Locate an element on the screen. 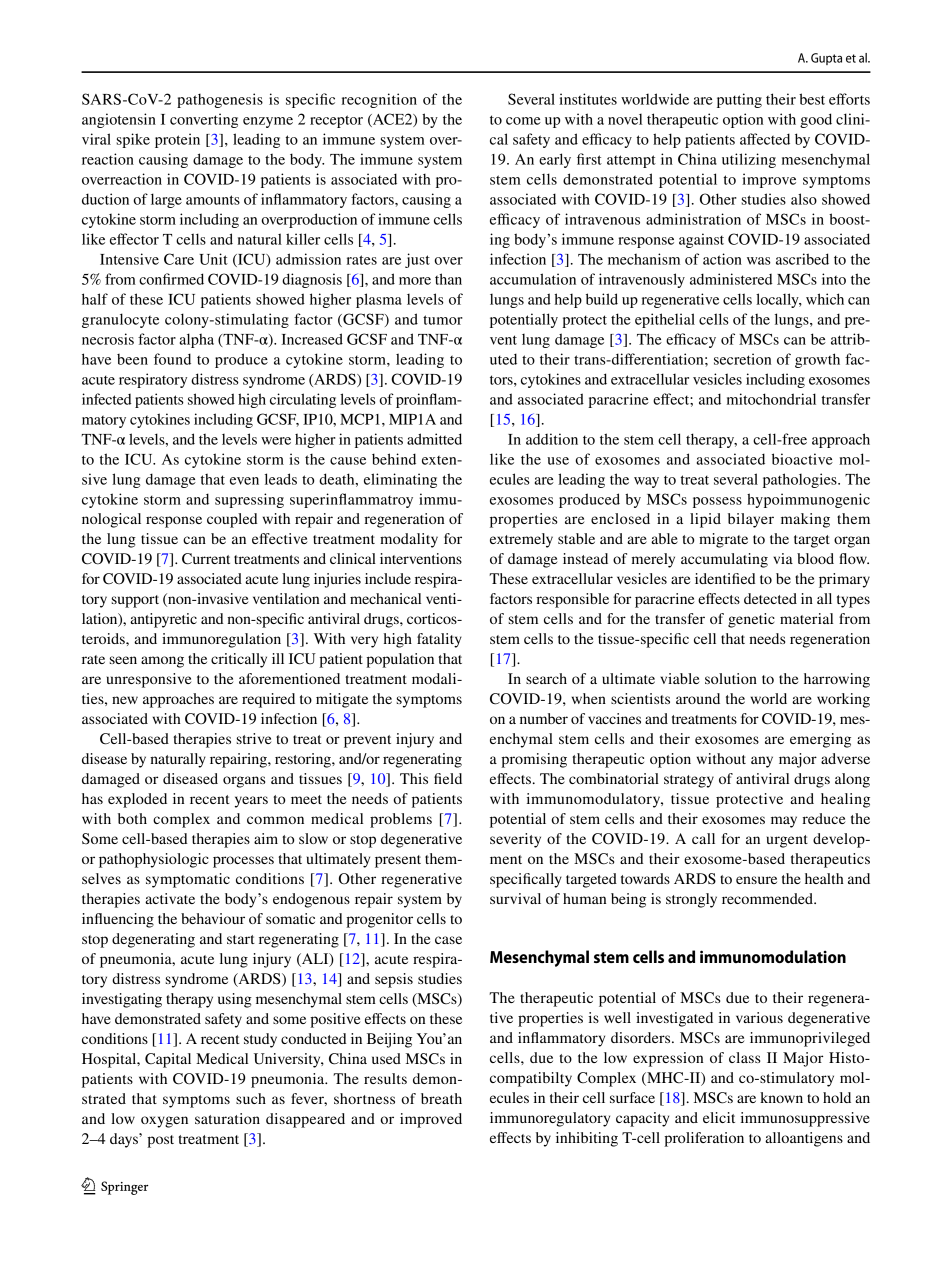 The height and width of the screenshot is (1265, 952). come is located at coordinates (523, 121).
